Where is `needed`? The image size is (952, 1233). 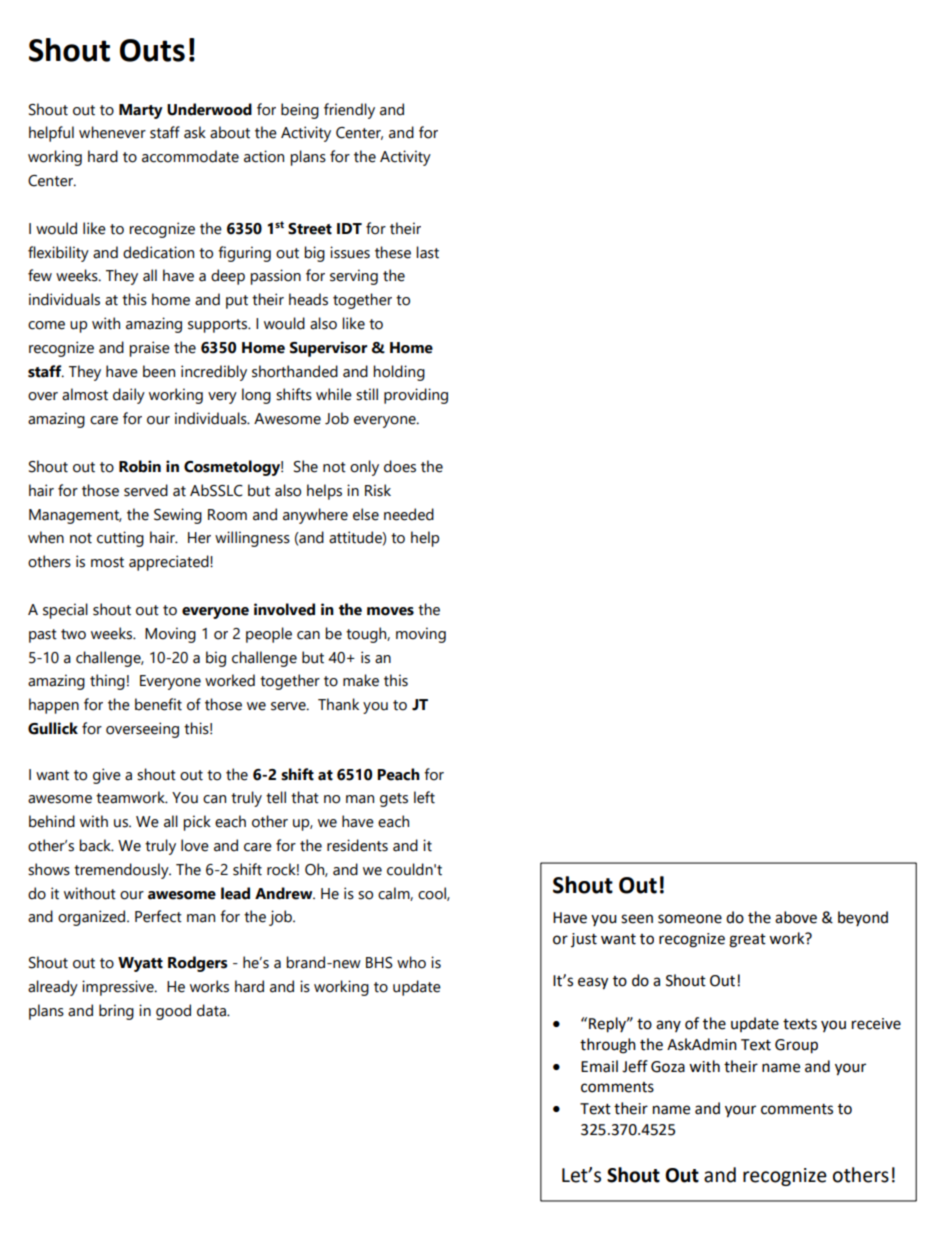 needed is located at coordinates (409, 514).
